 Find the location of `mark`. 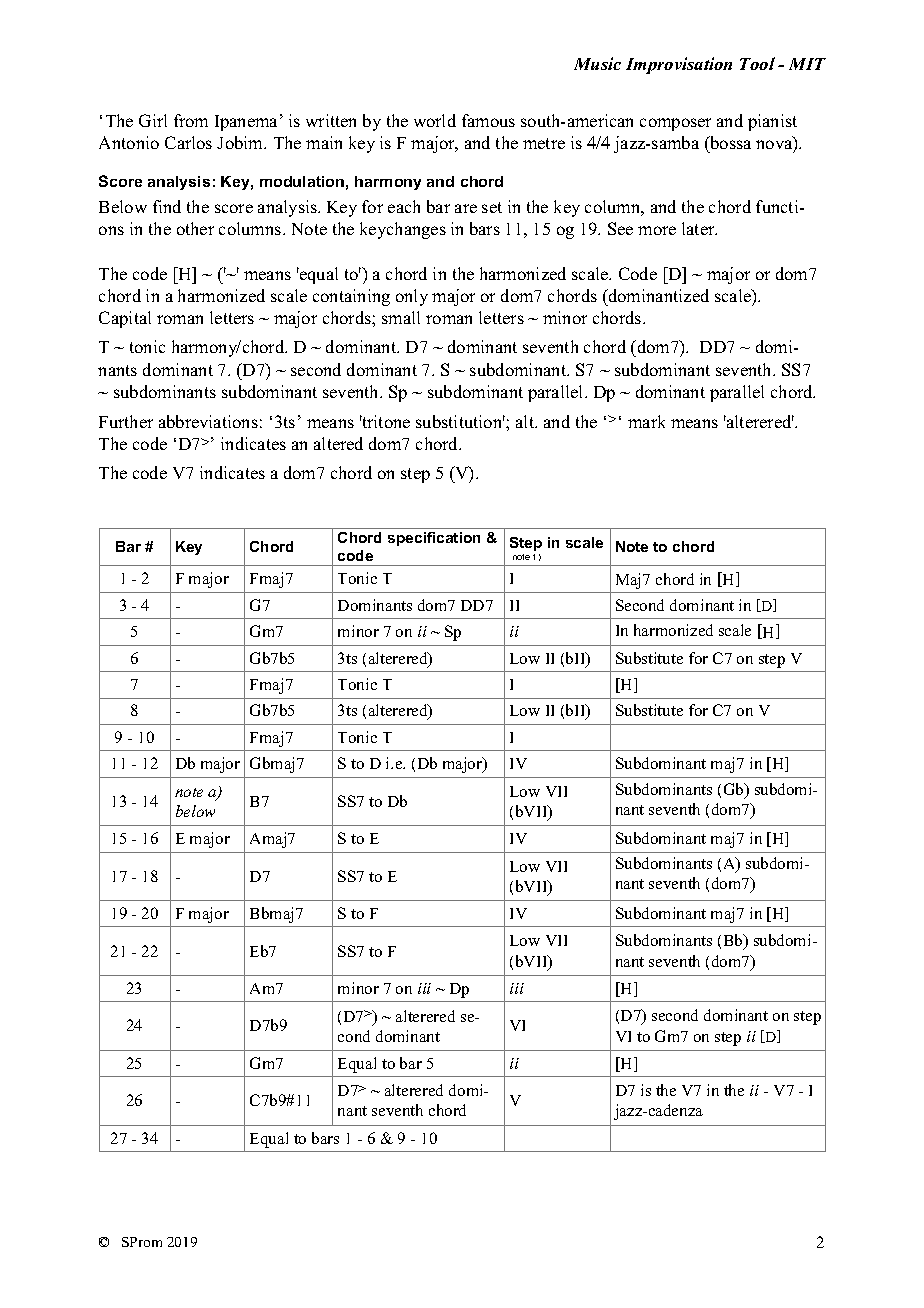

mark is located at coordinates (646, 421).
